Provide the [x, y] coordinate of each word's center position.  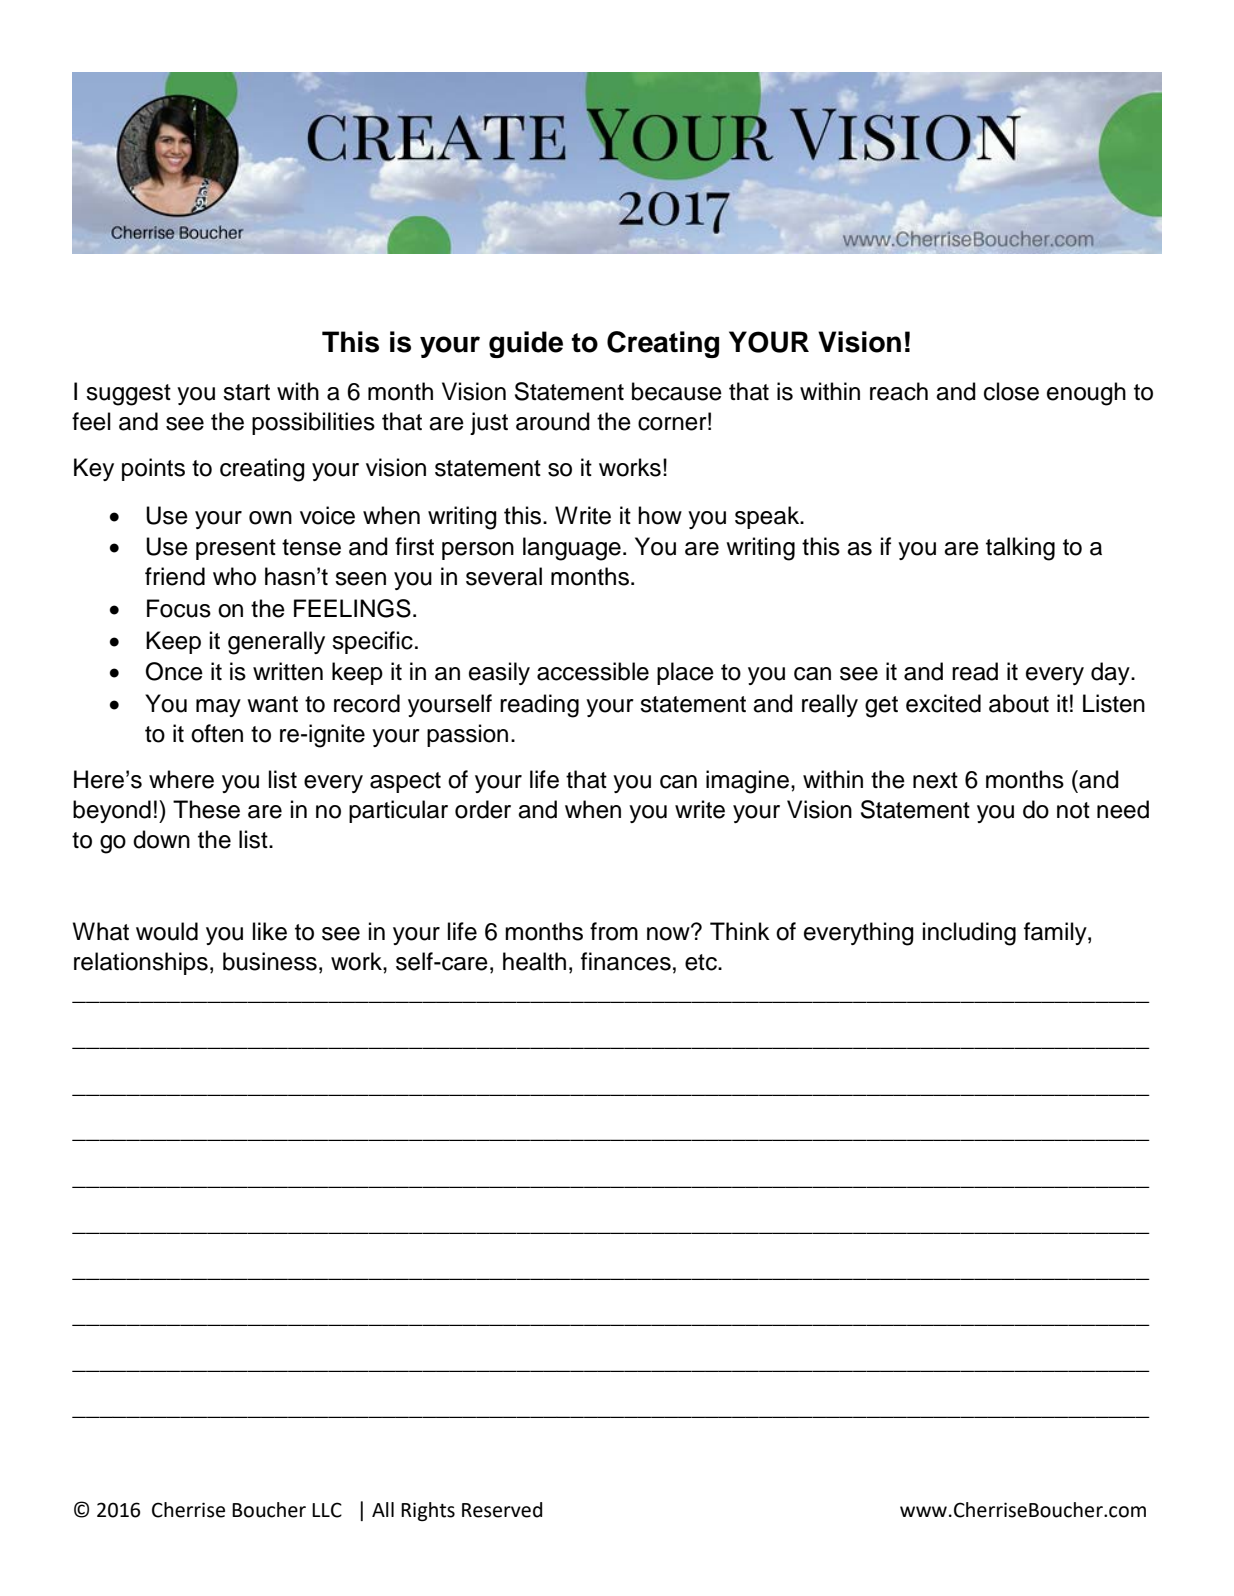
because [677, 391]
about [1019, 703]
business [270, 961]
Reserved [502, 1510]
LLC [327, 1510]
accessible [593, 671]
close [1011, 391]
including [969, 934]
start [246, 392]
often [217, 733]
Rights [428, 1511]
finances [626, 961]
